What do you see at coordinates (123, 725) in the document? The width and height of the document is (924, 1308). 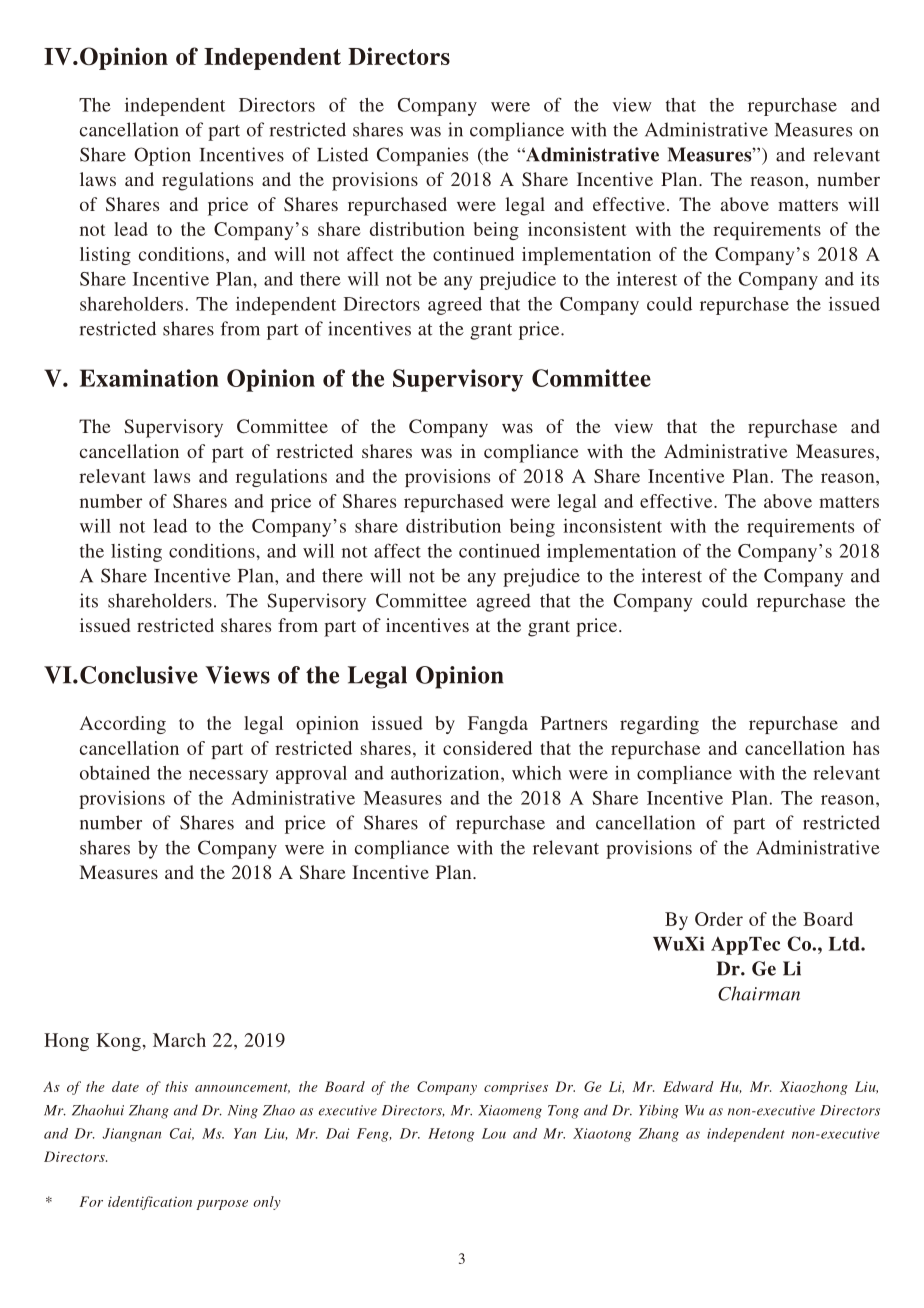 I see `According` at bounding box center [123, 725].
